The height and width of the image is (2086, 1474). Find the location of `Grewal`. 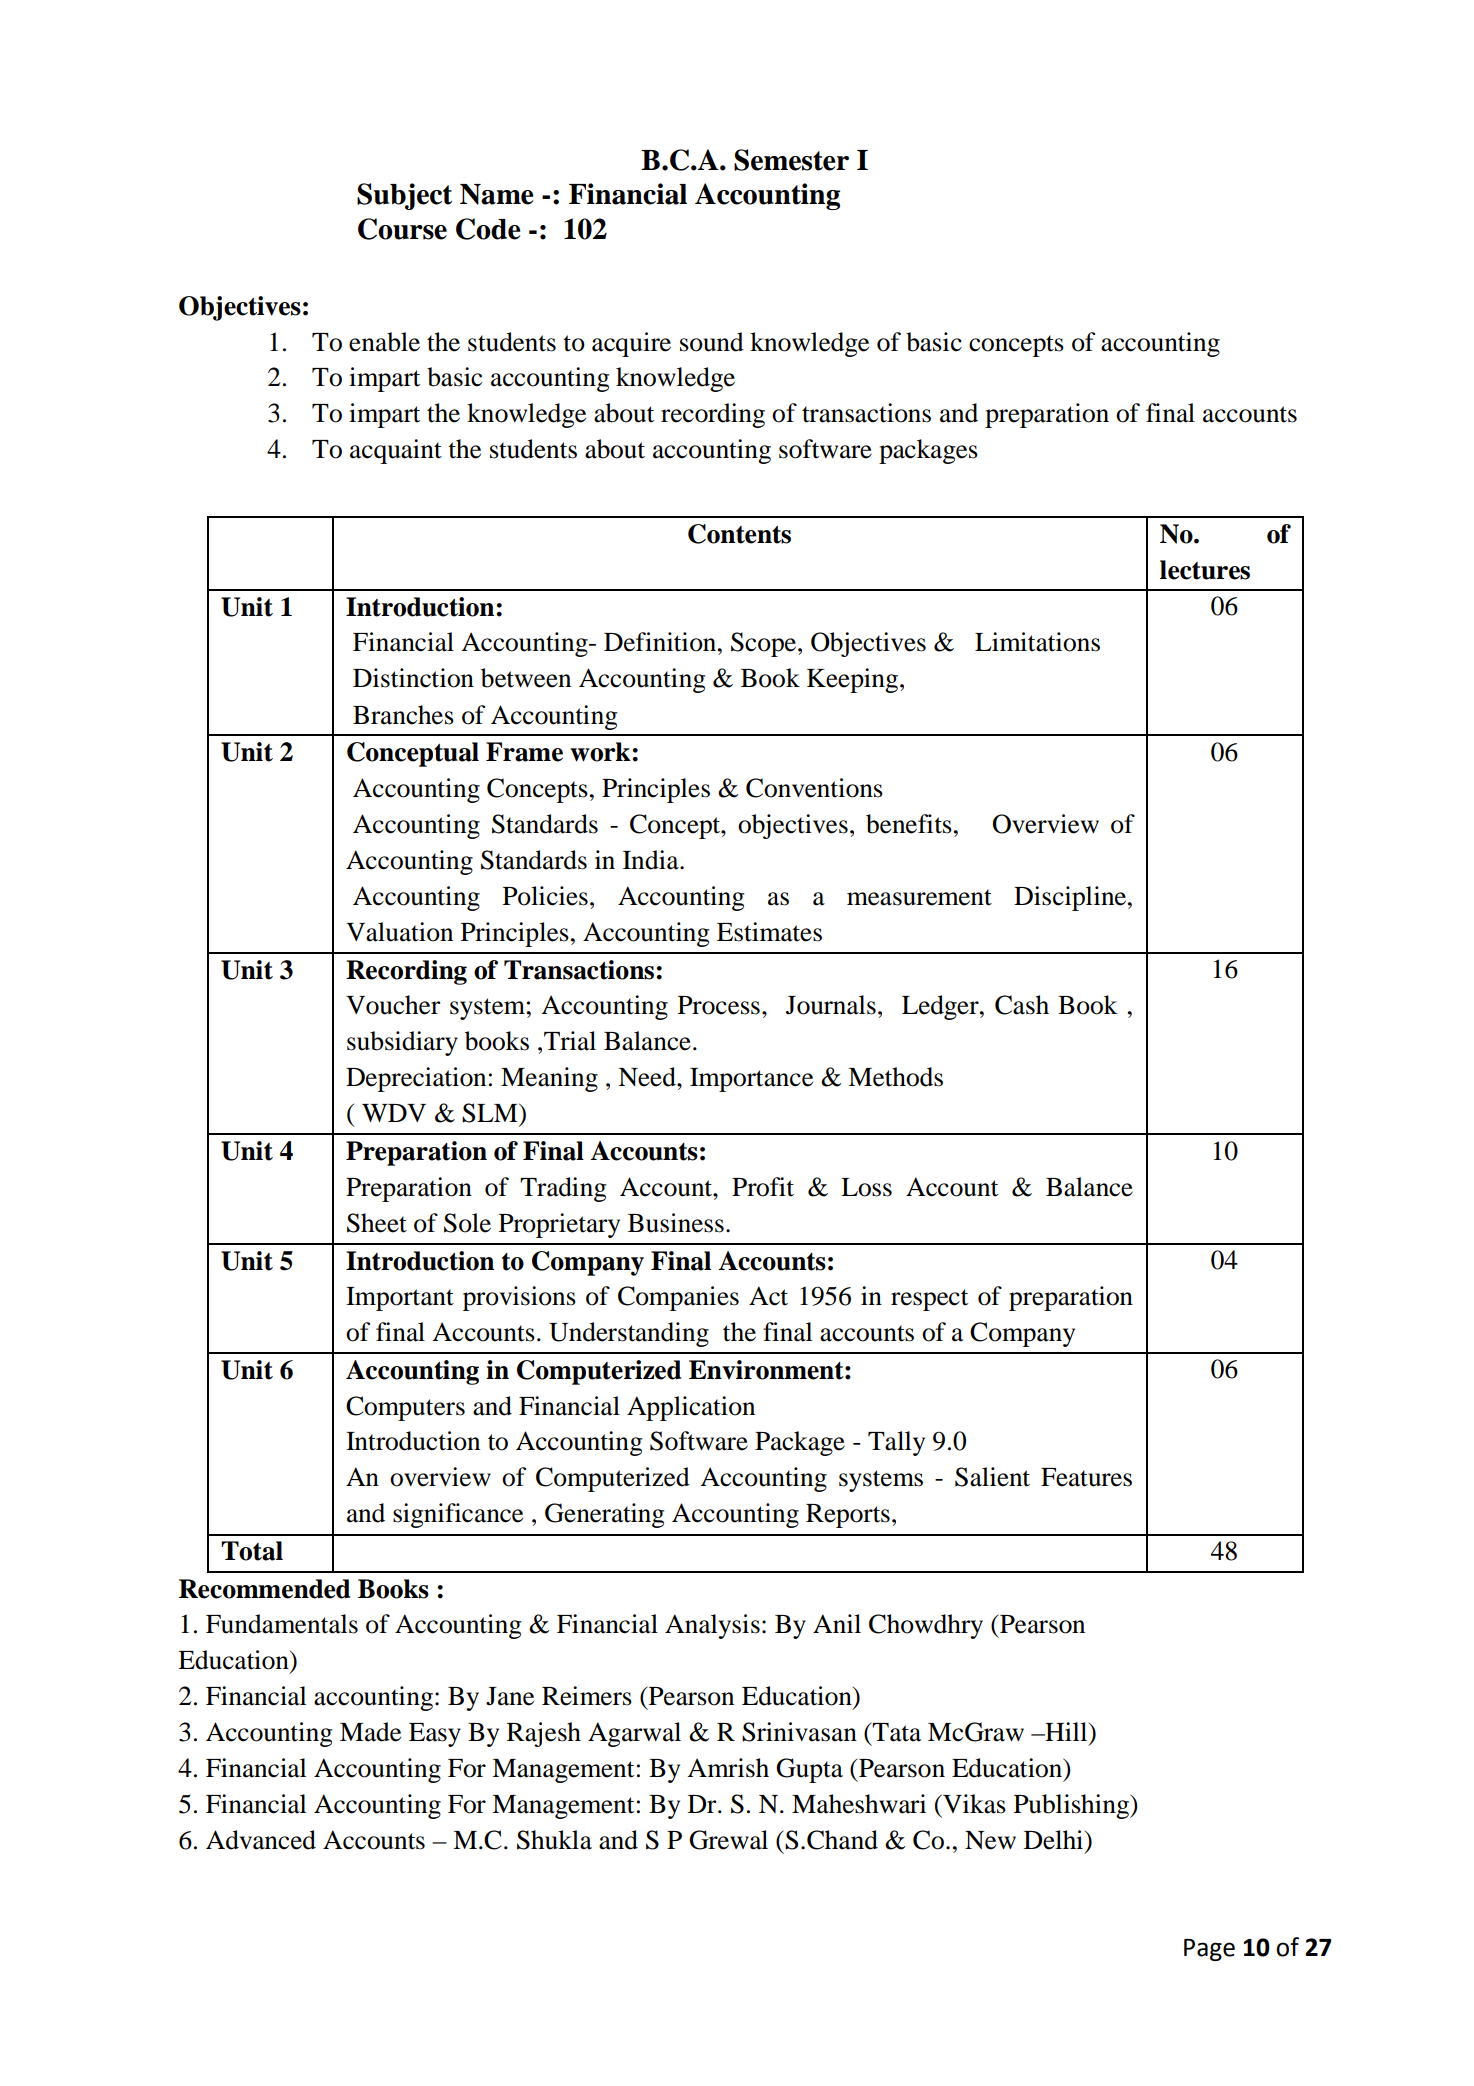

Grewal is located at coordinates (728, 1840).
